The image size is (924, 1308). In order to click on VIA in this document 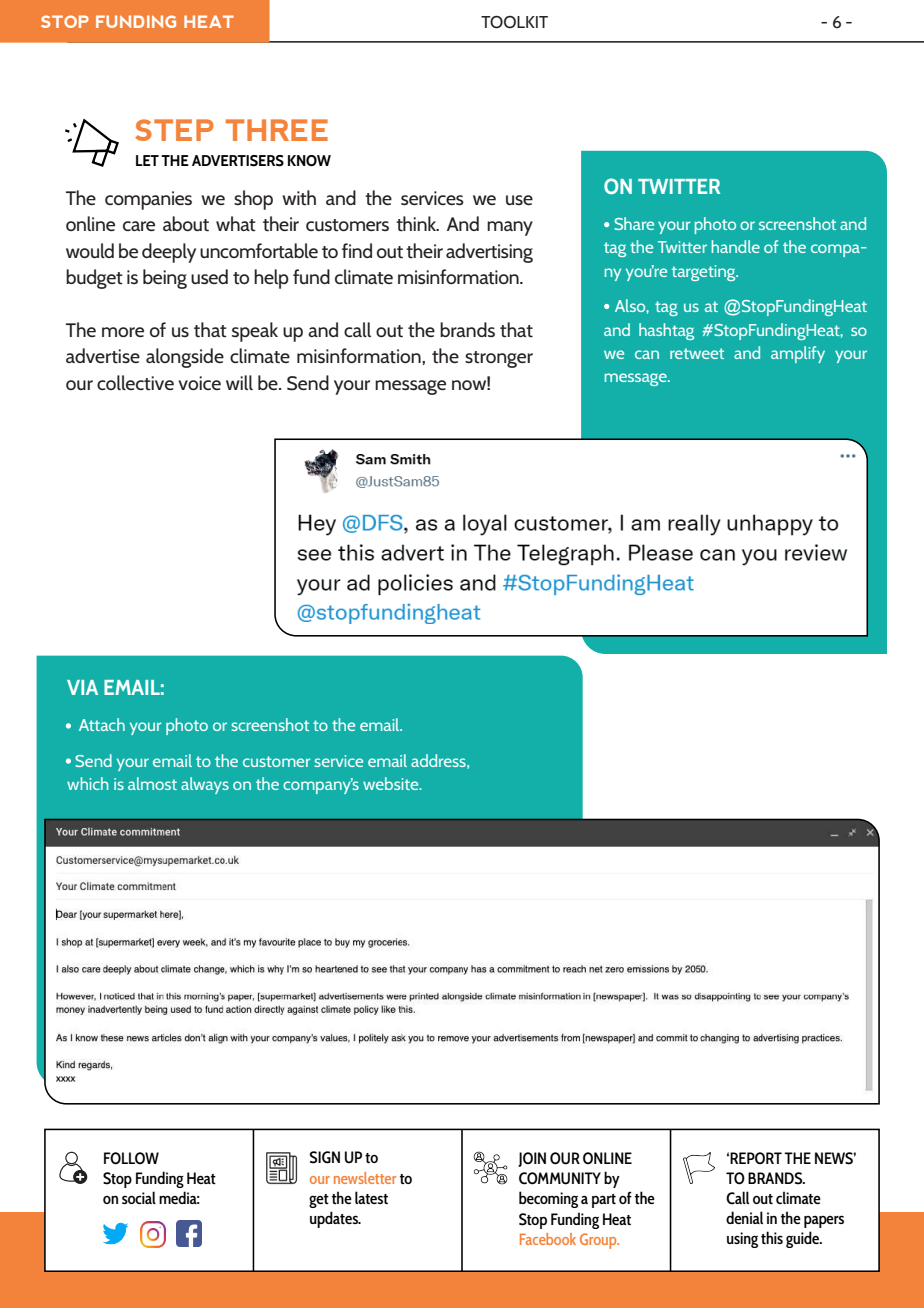, I will do `click(82, 687)`.
